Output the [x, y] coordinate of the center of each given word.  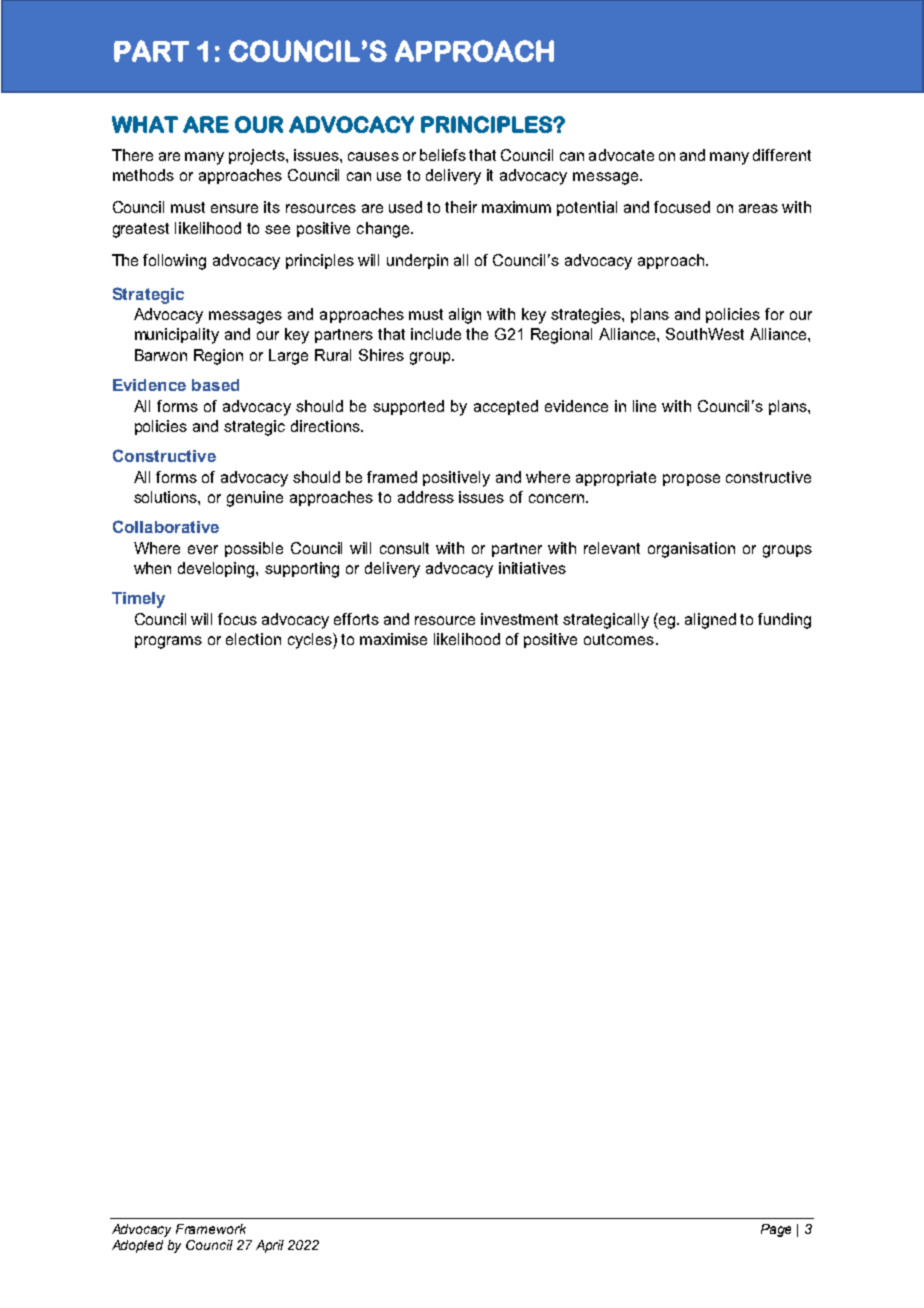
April [270, 1246]
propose [691, 480]
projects [258, 157]
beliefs [443, 155]
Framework [211, 1229]
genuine [255, 499]
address [426, 497]
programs [168, 642]
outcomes [619, 639]
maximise [393, 639]
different [782, 155]
